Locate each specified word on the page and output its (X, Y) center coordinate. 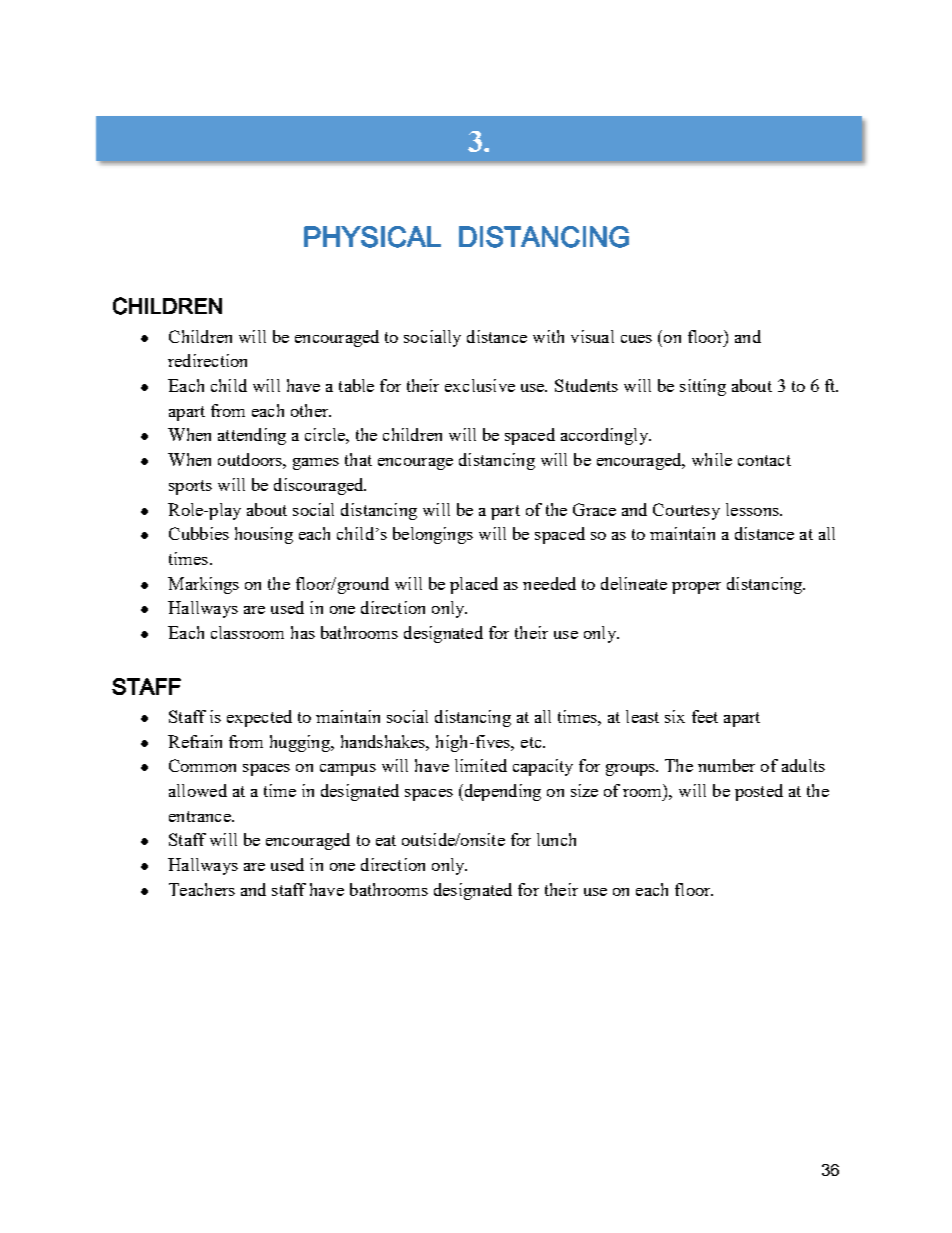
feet (705, 716)
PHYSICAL (372, 237)
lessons (753, 509)
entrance (201, 816)
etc (532, 742)
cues (636, 339)
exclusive (480, 385)
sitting (703, 387)
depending (501, 792)
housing (264, 535)
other (311, 410)
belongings (433, 535)
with (548, 336)
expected (259, 718)
